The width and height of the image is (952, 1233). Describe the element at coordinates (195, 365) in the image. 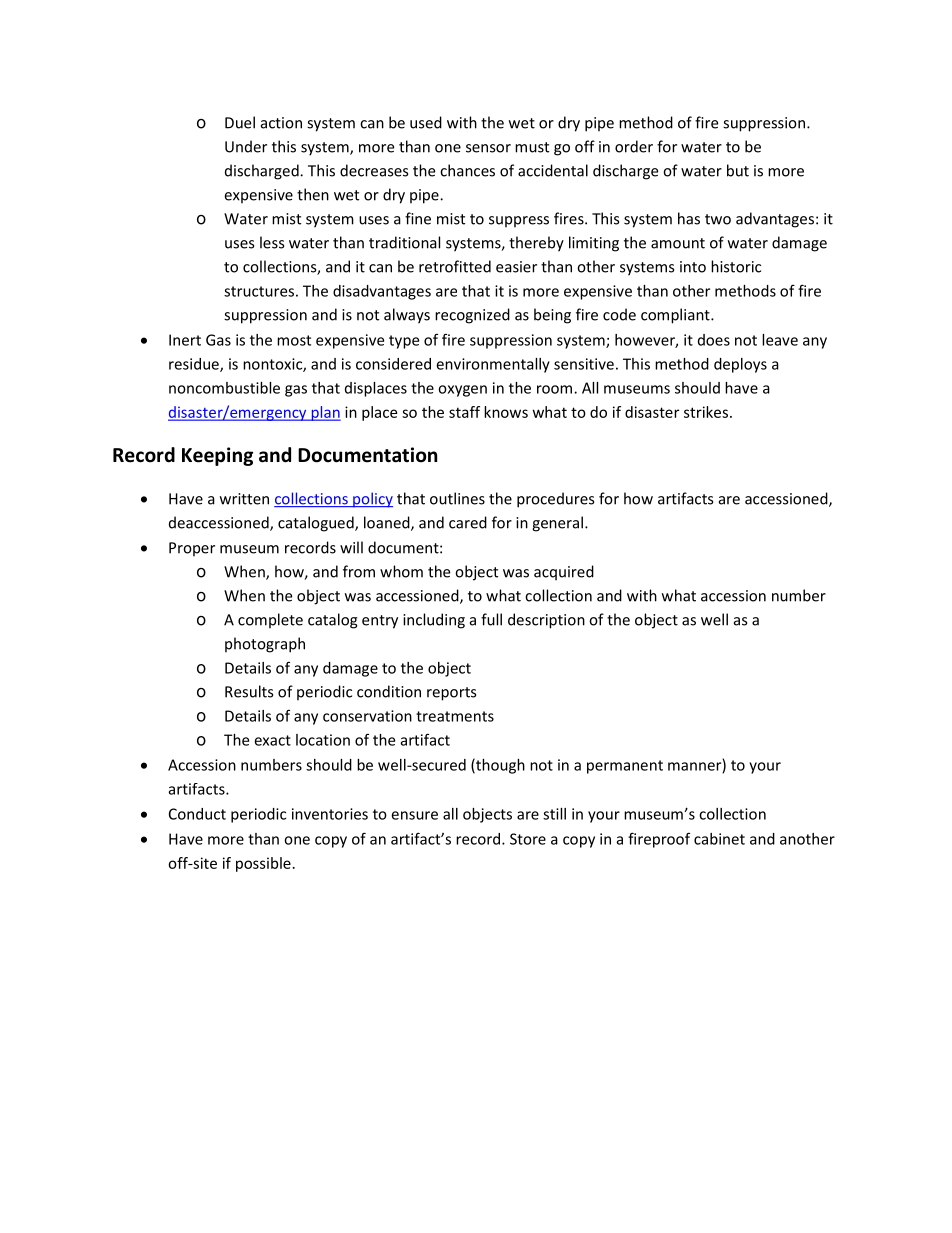

I see `residue` at that location.
